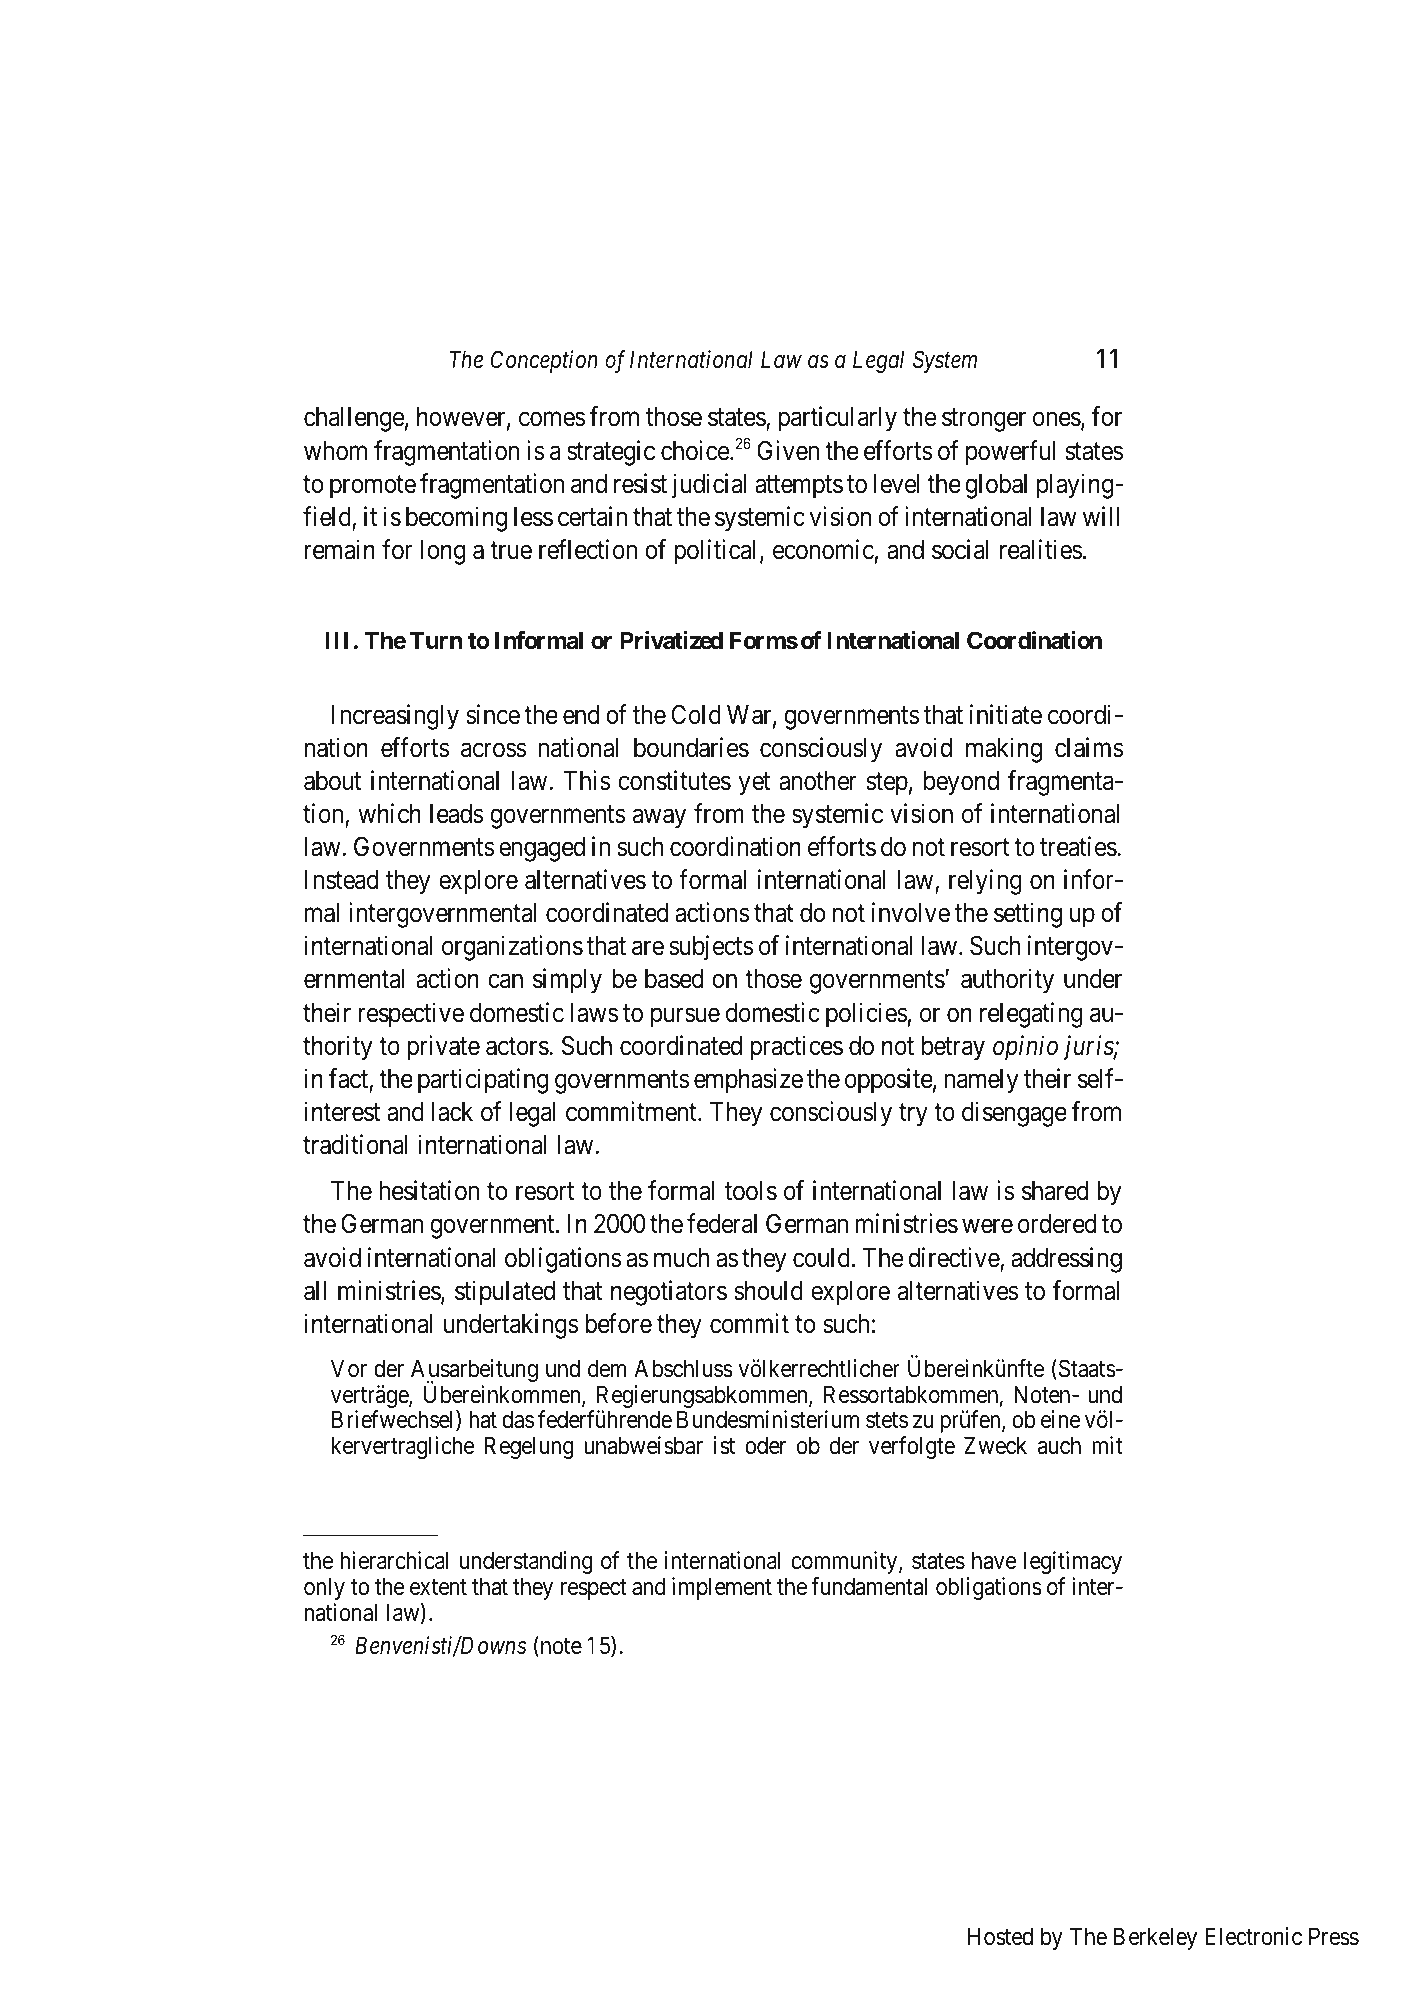 This page has height=2003, width=1415. What do you see at coordinates (438, 1587) in the page?
I see `extent` at bounding box center [438, 1587].
